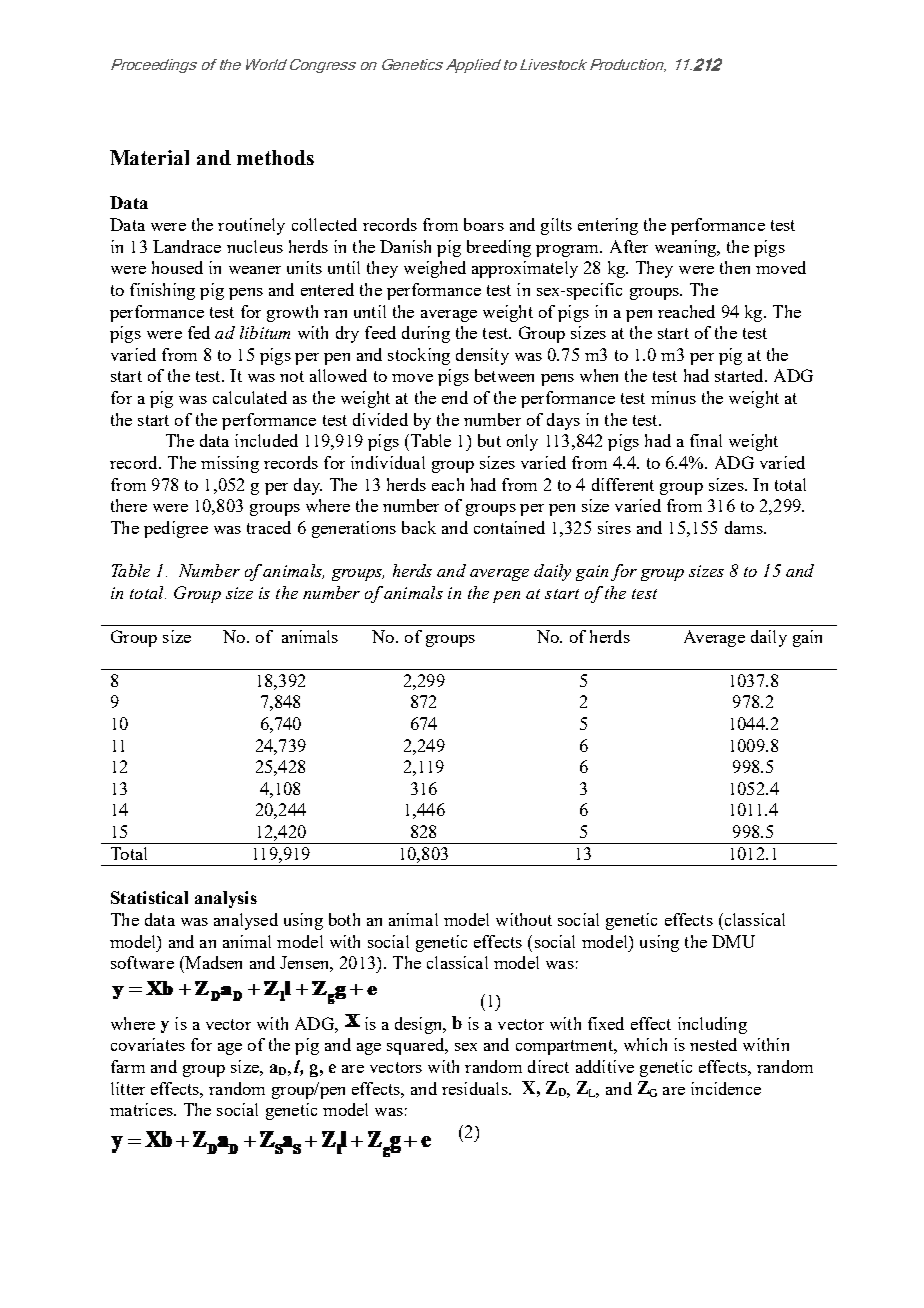 The image size is (924, 1308). I want to click on calculated, so click(250, 397).
